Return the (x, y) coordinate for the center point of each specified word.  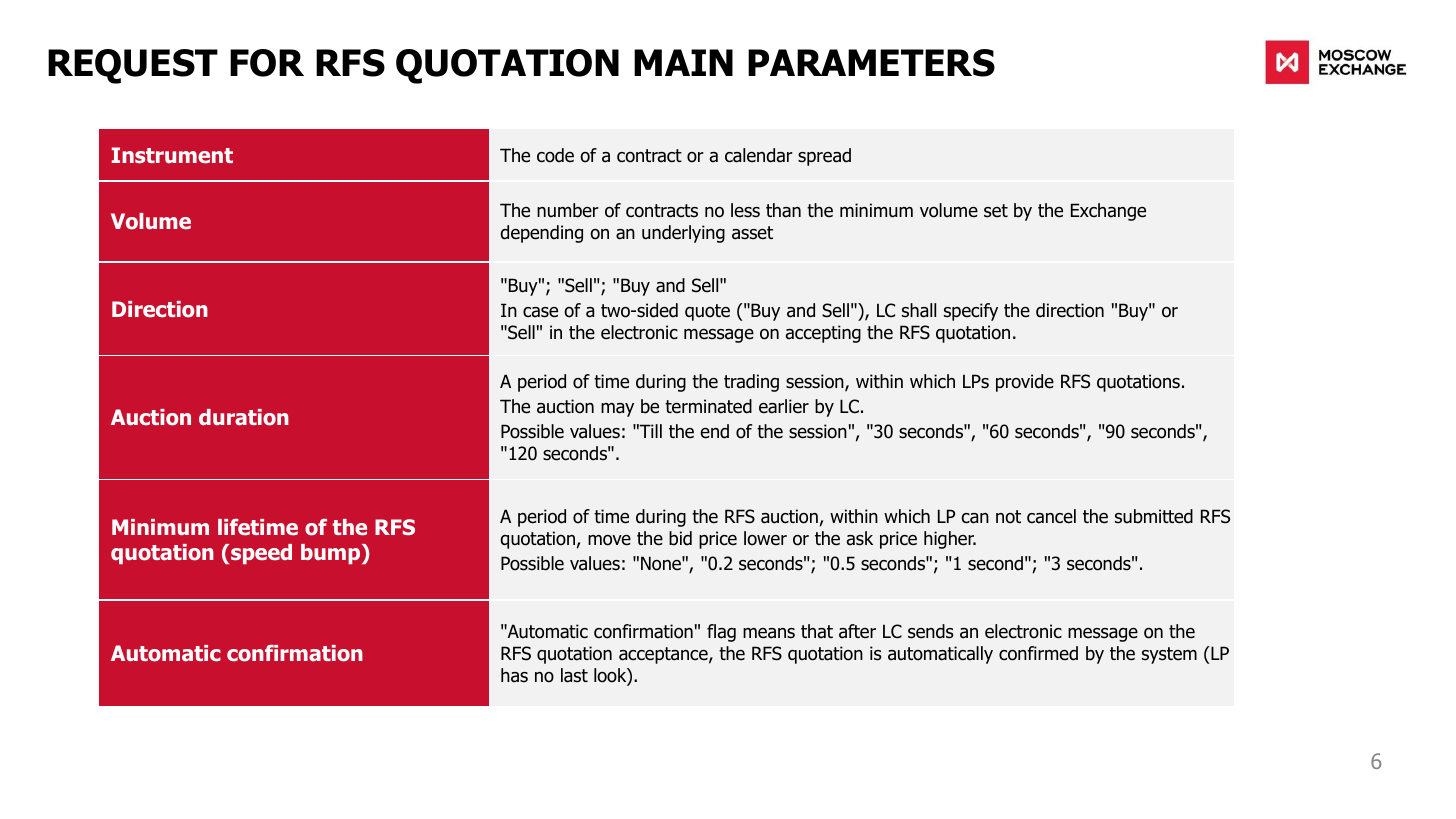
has (514, 675)
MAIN (683, 62)
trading (751, 383)
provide (1025, 383)
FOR (267, 63)
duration (244, 417)
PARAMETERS (871, 63)
